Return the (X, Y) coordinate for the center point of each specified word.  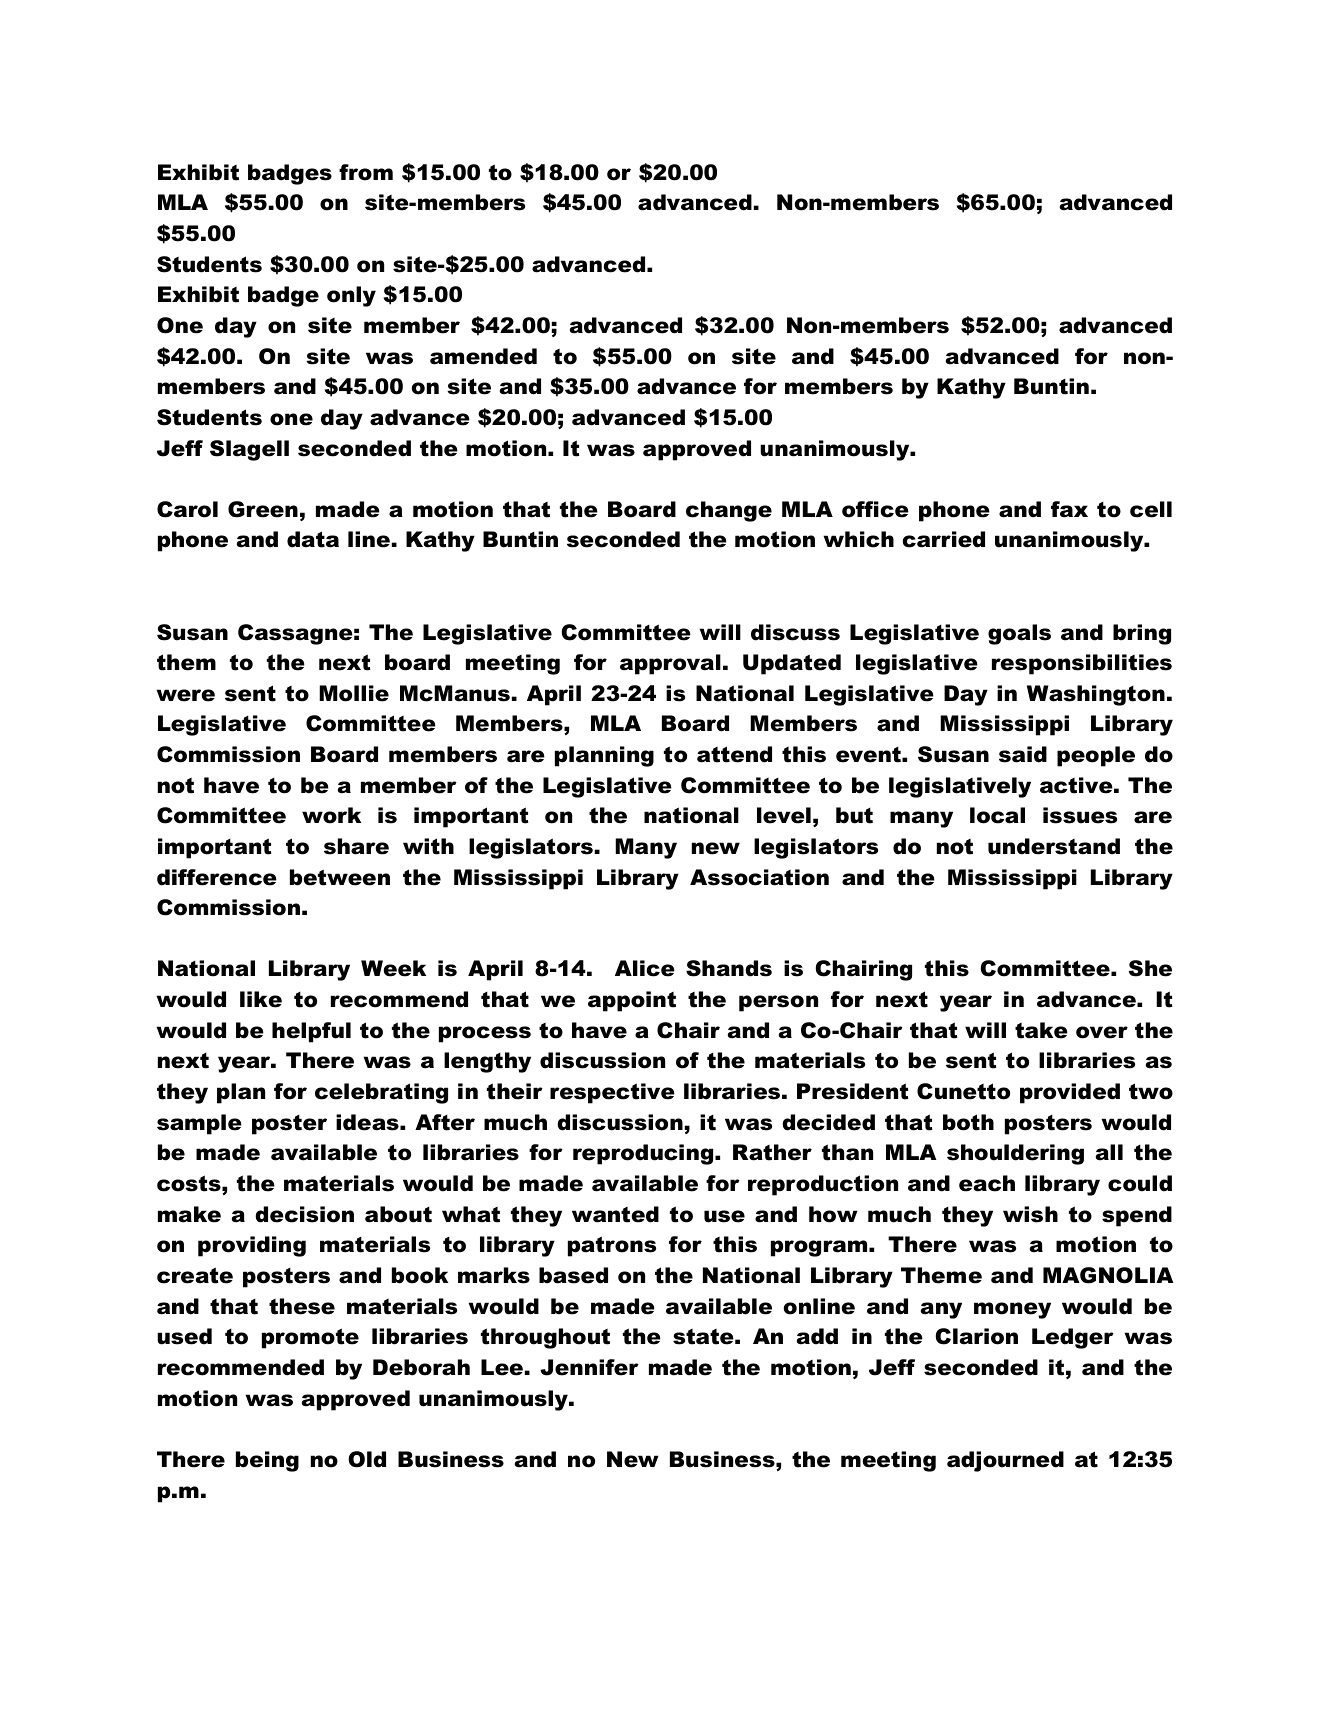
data (313, 539)
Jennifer (589, 1367)
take (1041, 1030)
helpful (311, 1032)
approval (670, 664)
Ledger (1073, 1338)
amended (483, 356)
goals (1019, 634)
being (267, 1461)
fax (1069, 509)
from (366, 172)
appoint (632, 1001)
